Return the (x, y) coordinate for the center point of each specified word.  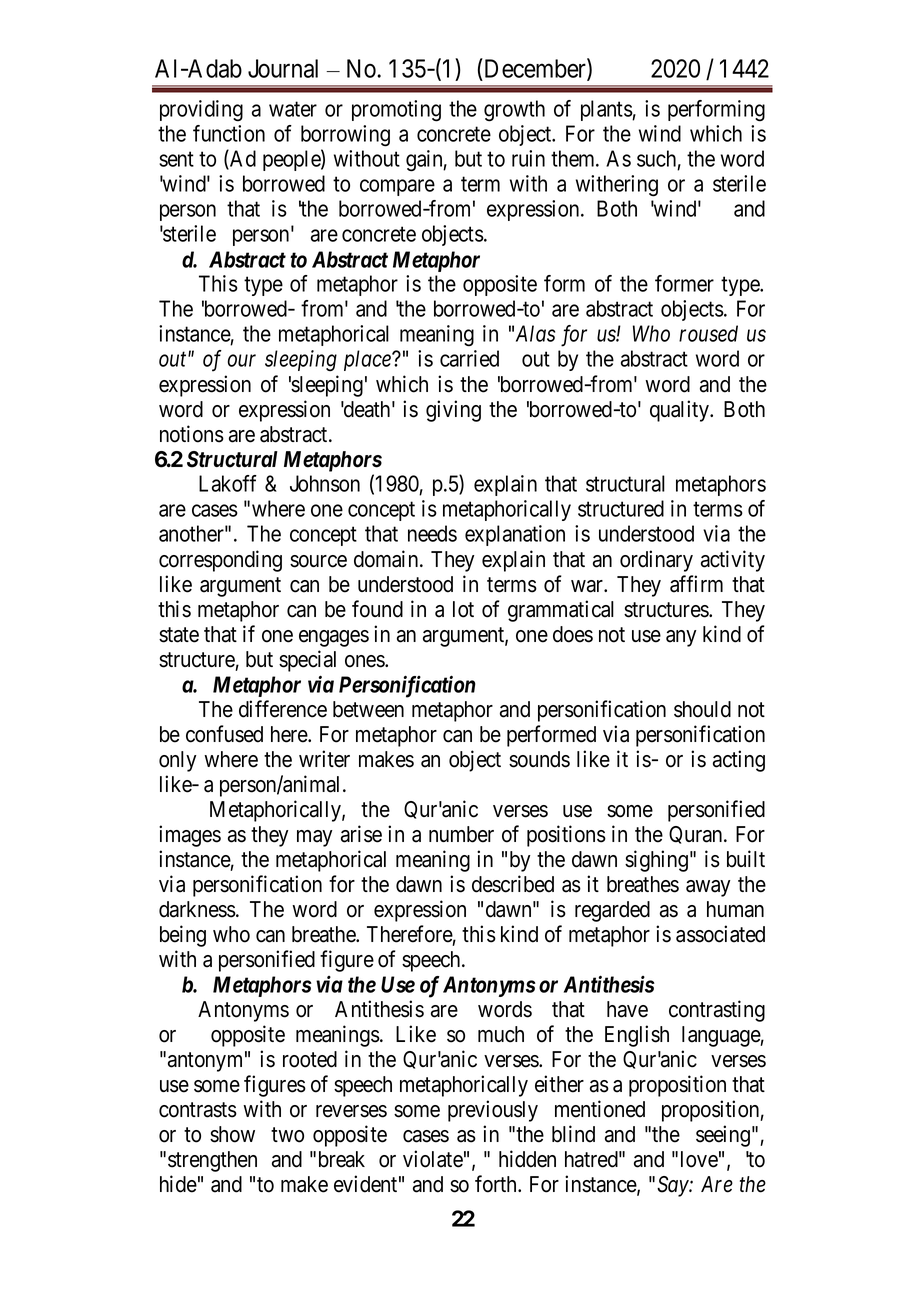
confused (224, 734)
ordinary (656, 561)
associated (720, 934)
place (368, 360)
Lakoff (228, 483)
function (229, 133)
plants (607, 110)
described (513, 884)
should (702, 709)
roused (708, 333)
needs (432, 533)
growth (514, 111)
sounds (539, 759)
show (232, 1134)
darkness (197, 909)
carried (469, 358)
